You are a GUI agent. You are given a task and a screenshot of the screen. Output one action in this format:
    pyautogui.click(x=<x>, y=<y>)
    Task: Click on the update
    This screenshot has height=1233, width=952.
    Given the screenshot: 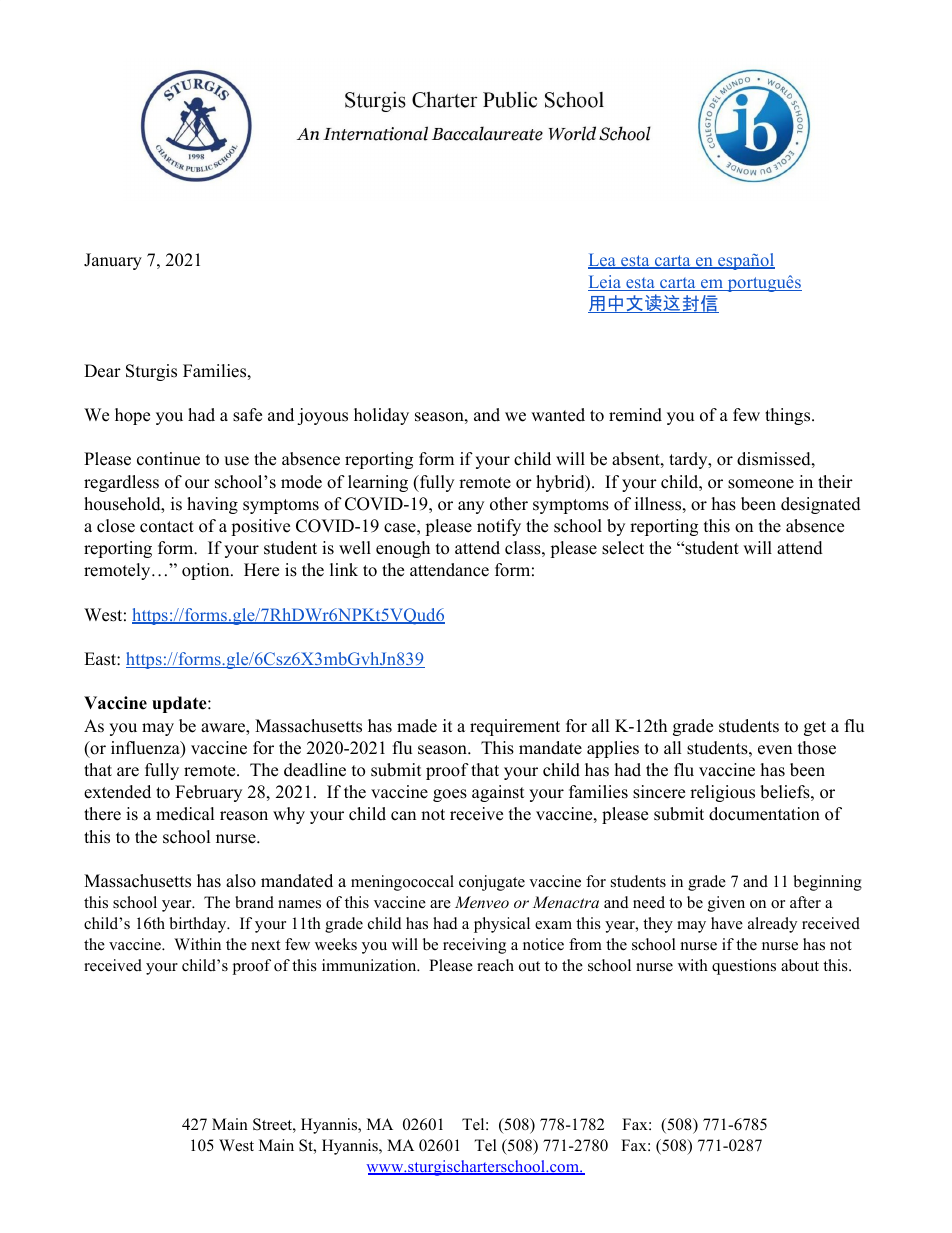 What is the action you would take?
    pyautogui.click(x=180, y=704)
